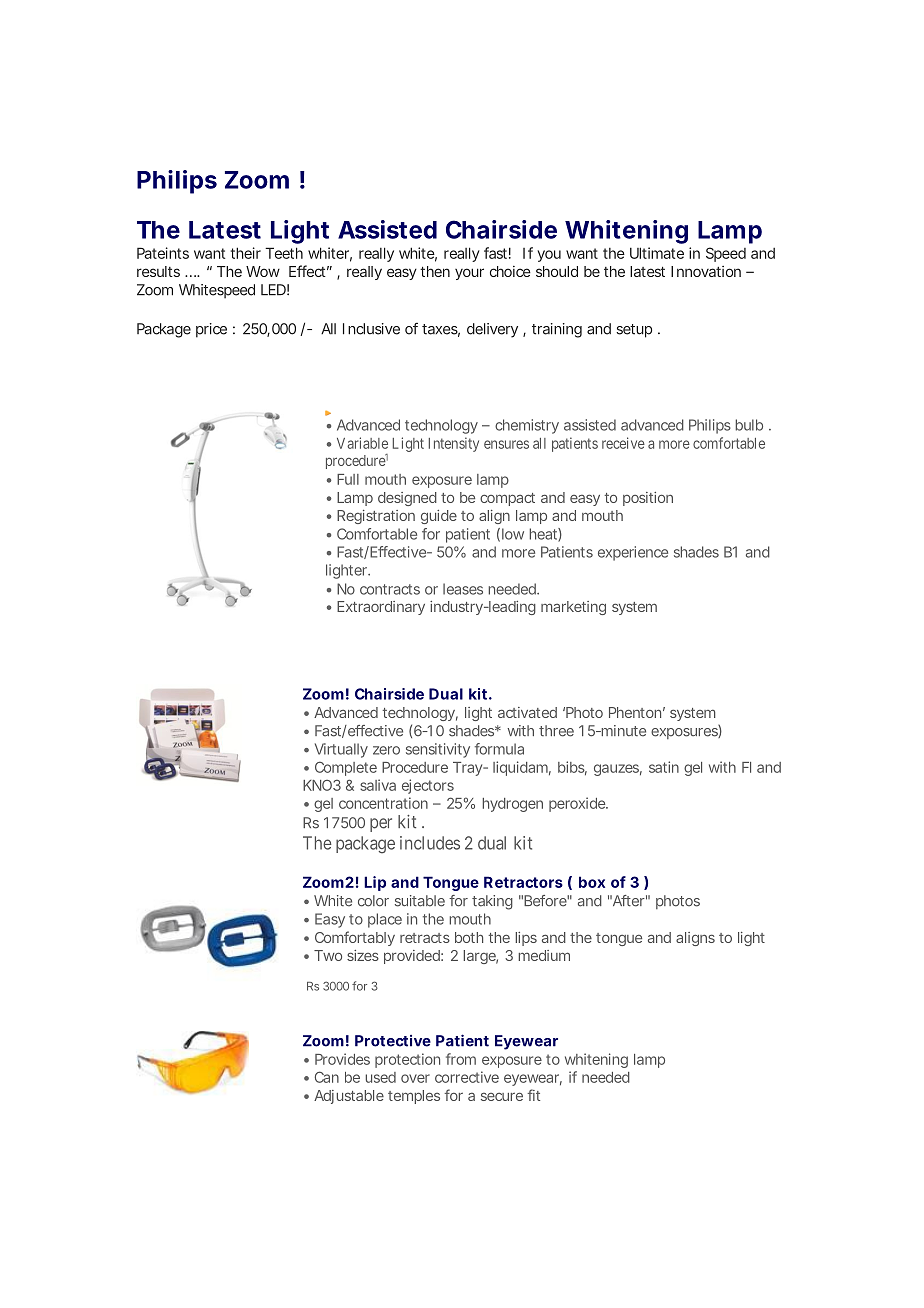 This screenshot has height=1308, width=924. I want to click on Two, so click(328, 955).
